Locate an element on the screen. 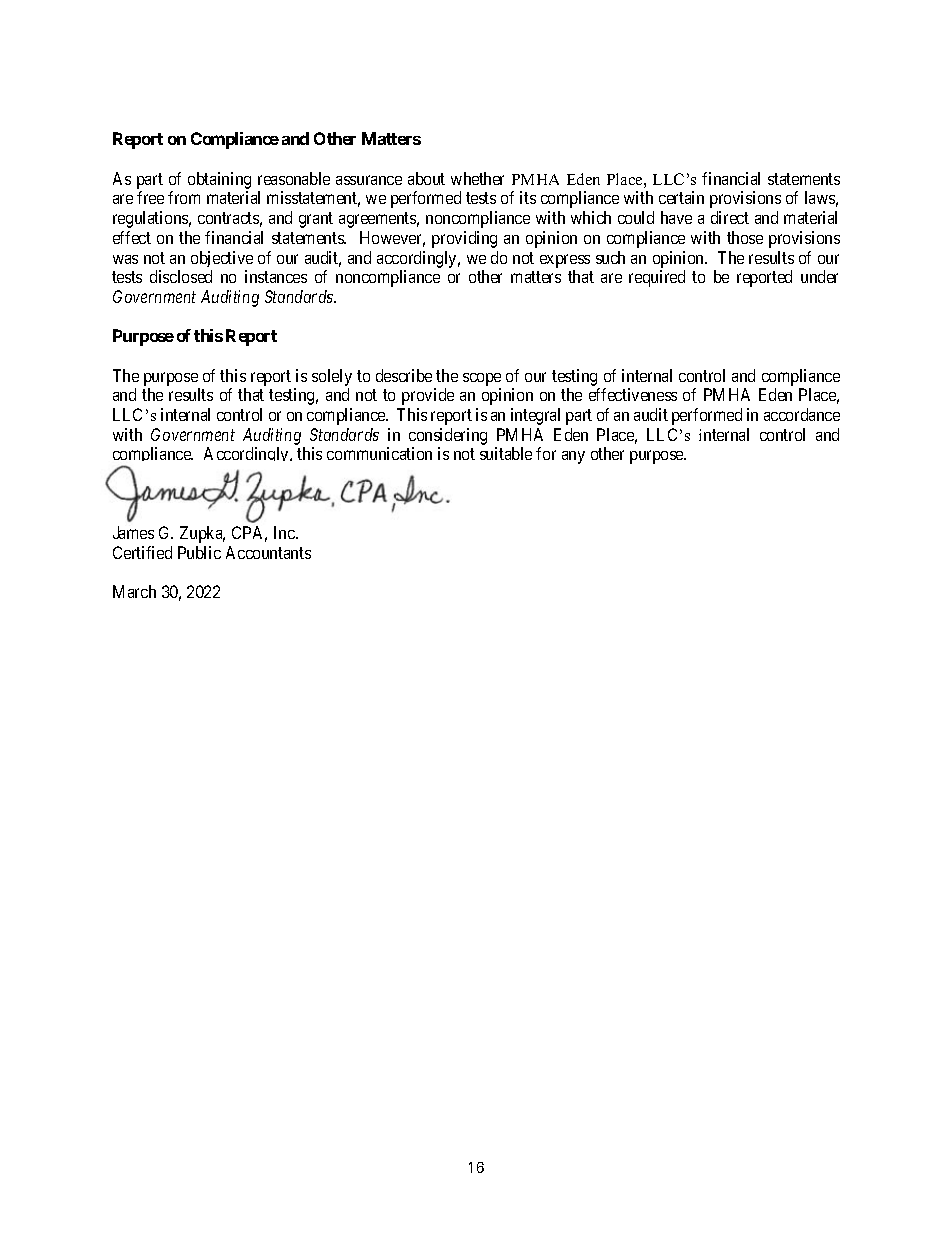 This screenshot has width=952, height=1233. accordance is located at coordinates (802, 414).
